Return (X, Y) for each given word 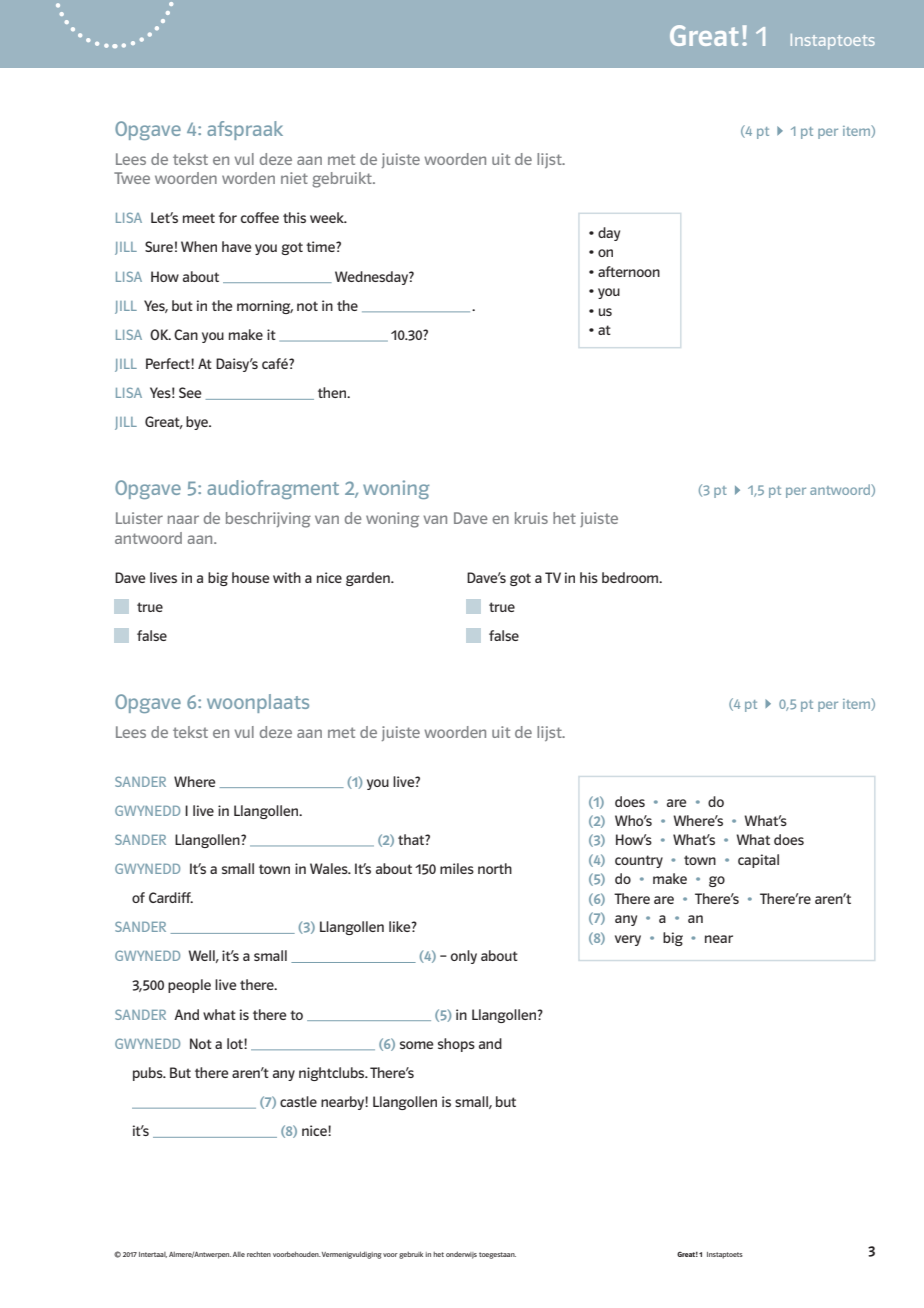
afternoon (629, 271)
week (328, 217)
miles (457, 868)
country (639, 861)
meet (199, 218)
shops (456, 1045)
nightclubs (333, 1074)
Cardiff (171, 897)
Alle (239, 1254)
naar (183, 519)
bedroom (631, 577)
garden (369, 579)
